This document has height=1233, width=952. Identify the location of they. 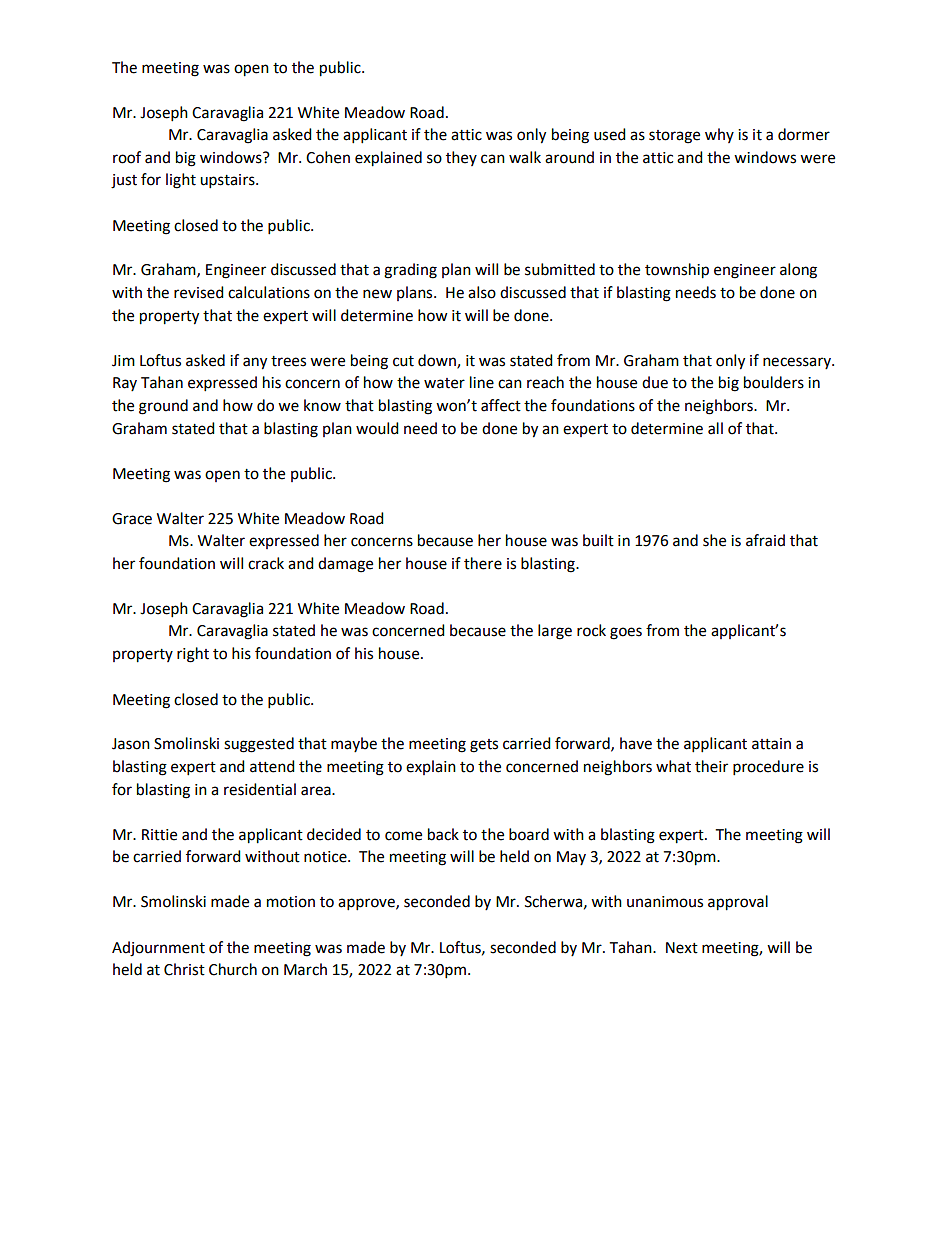
(461, 158).
